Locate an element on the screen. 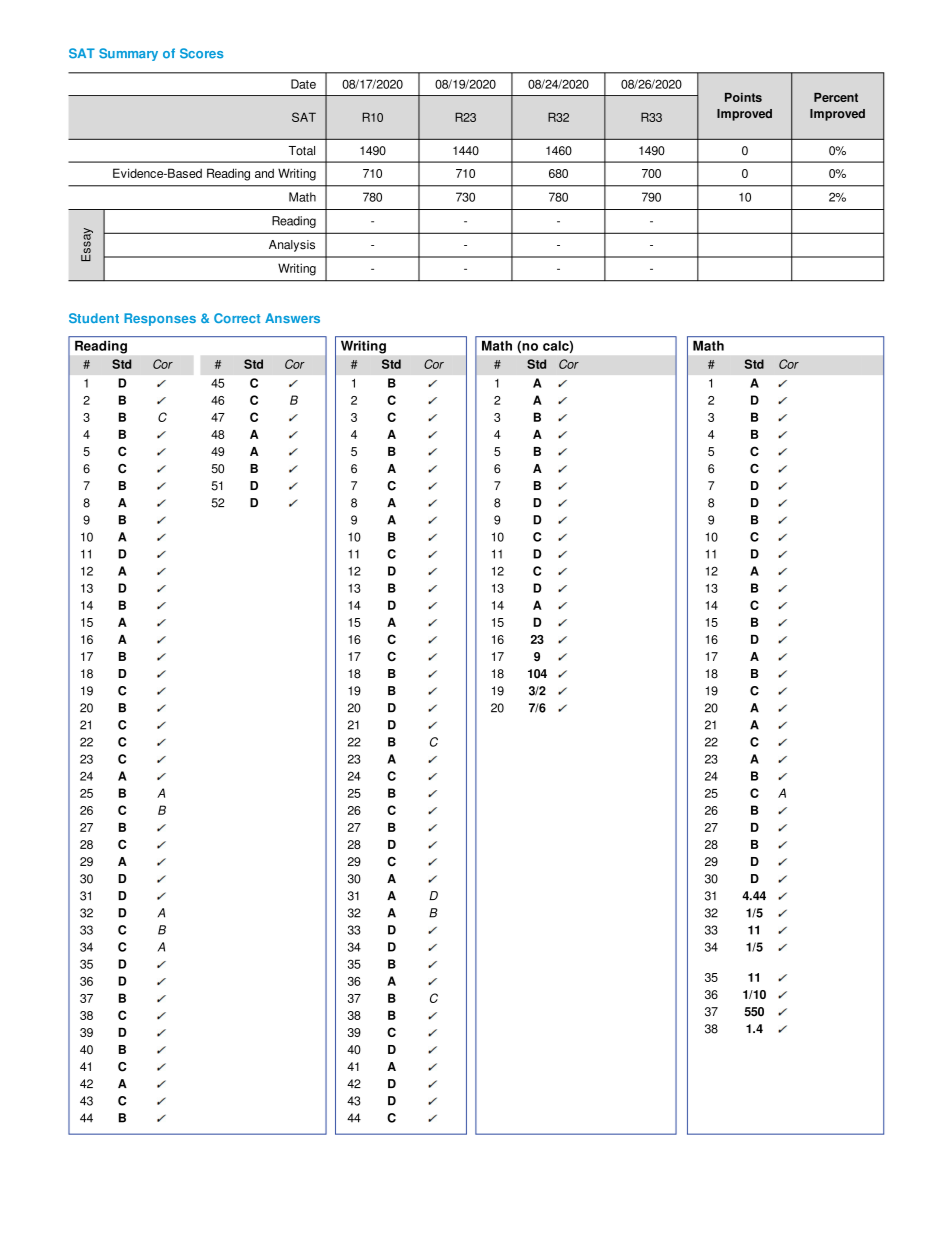 The width and height of the screenshot is (952, 1233). Scores is located at coordinates (201, 53).
